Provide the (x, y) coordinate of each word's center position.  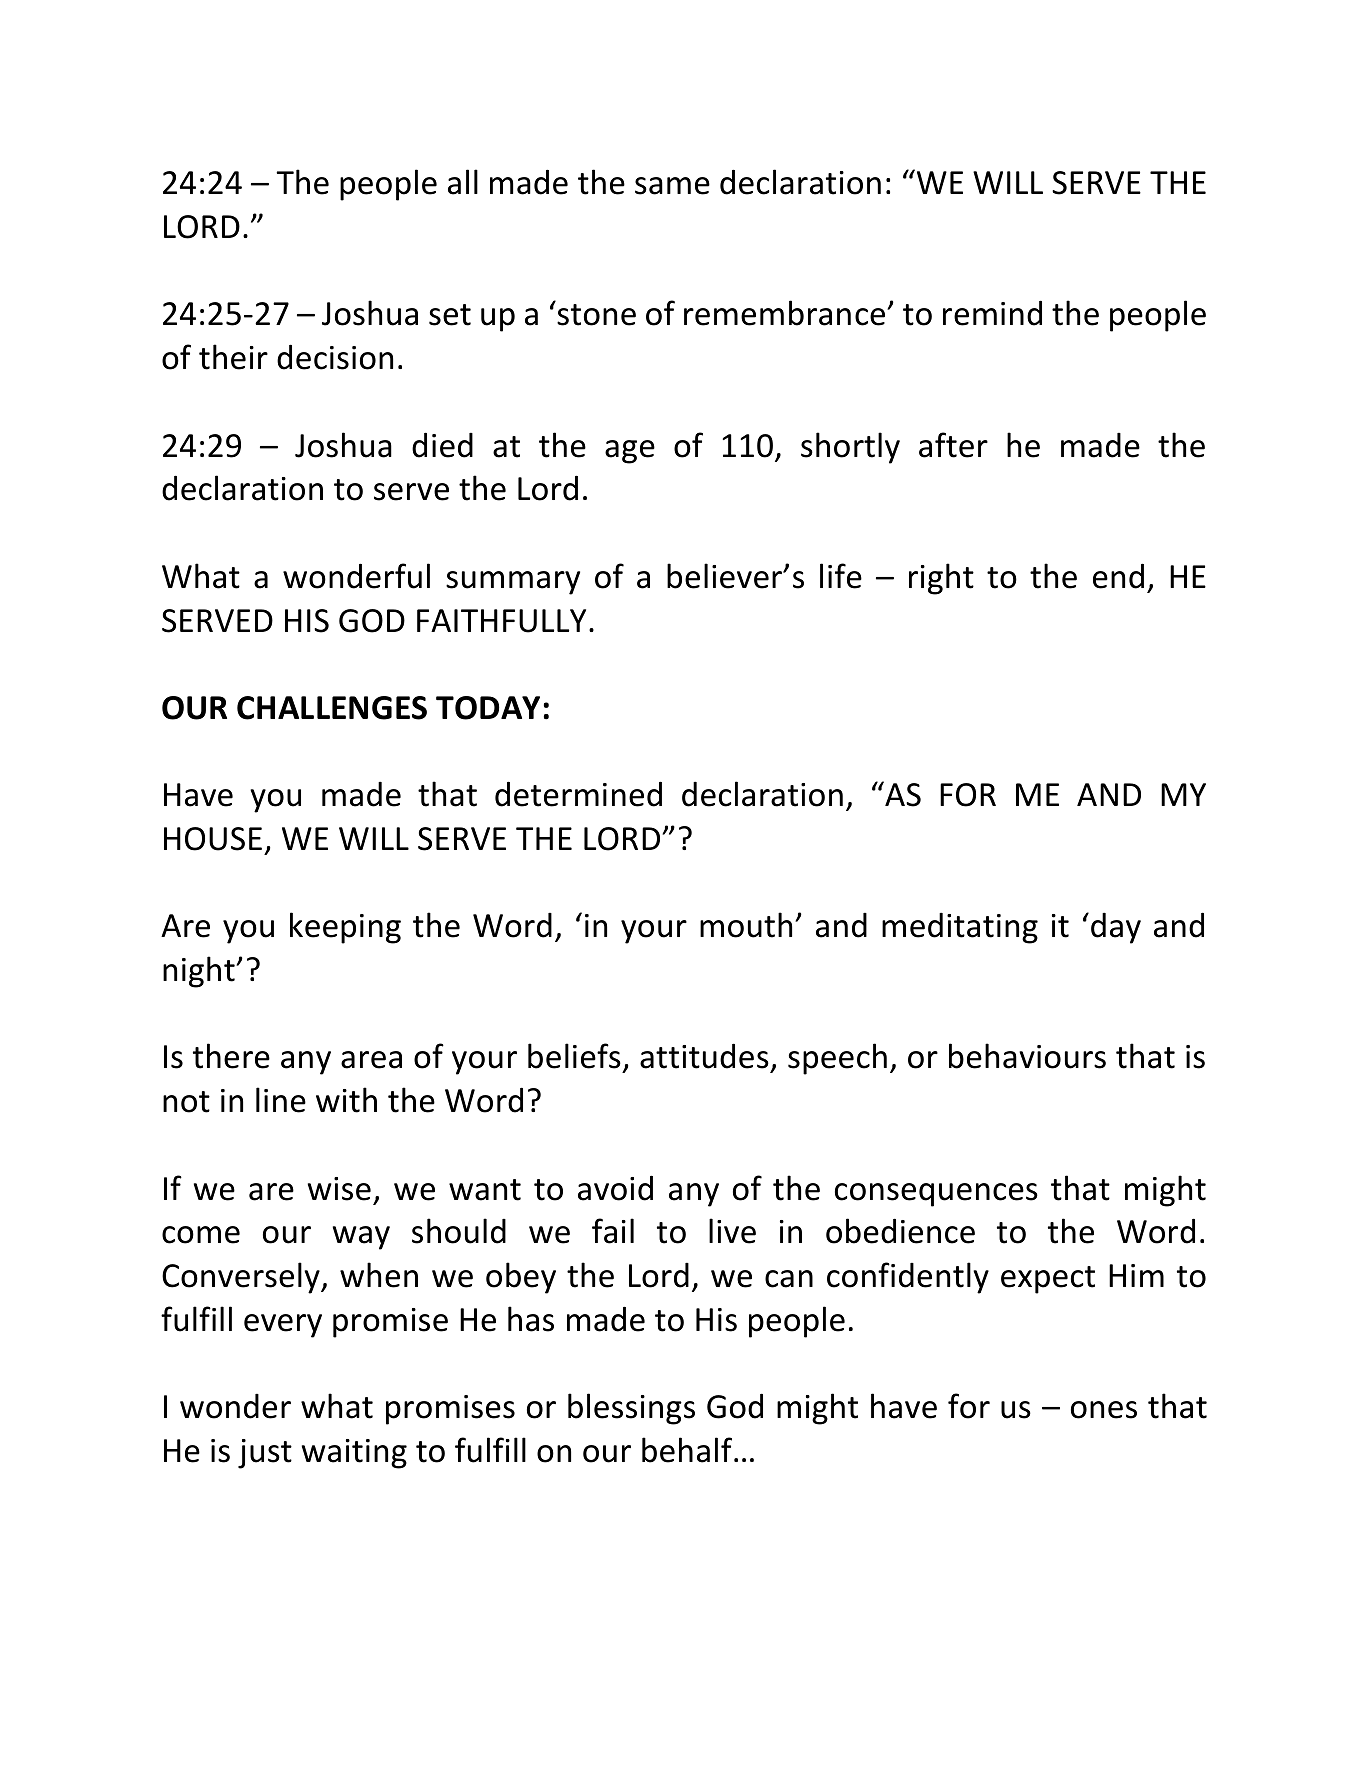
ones (1104, 1410)
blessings (631, 1409)
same (672, 186)
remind (992, 313)
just (265, 1454)
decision (335, 357)
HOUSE (213, 839)
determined (578, 794)
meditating (960, 928)
